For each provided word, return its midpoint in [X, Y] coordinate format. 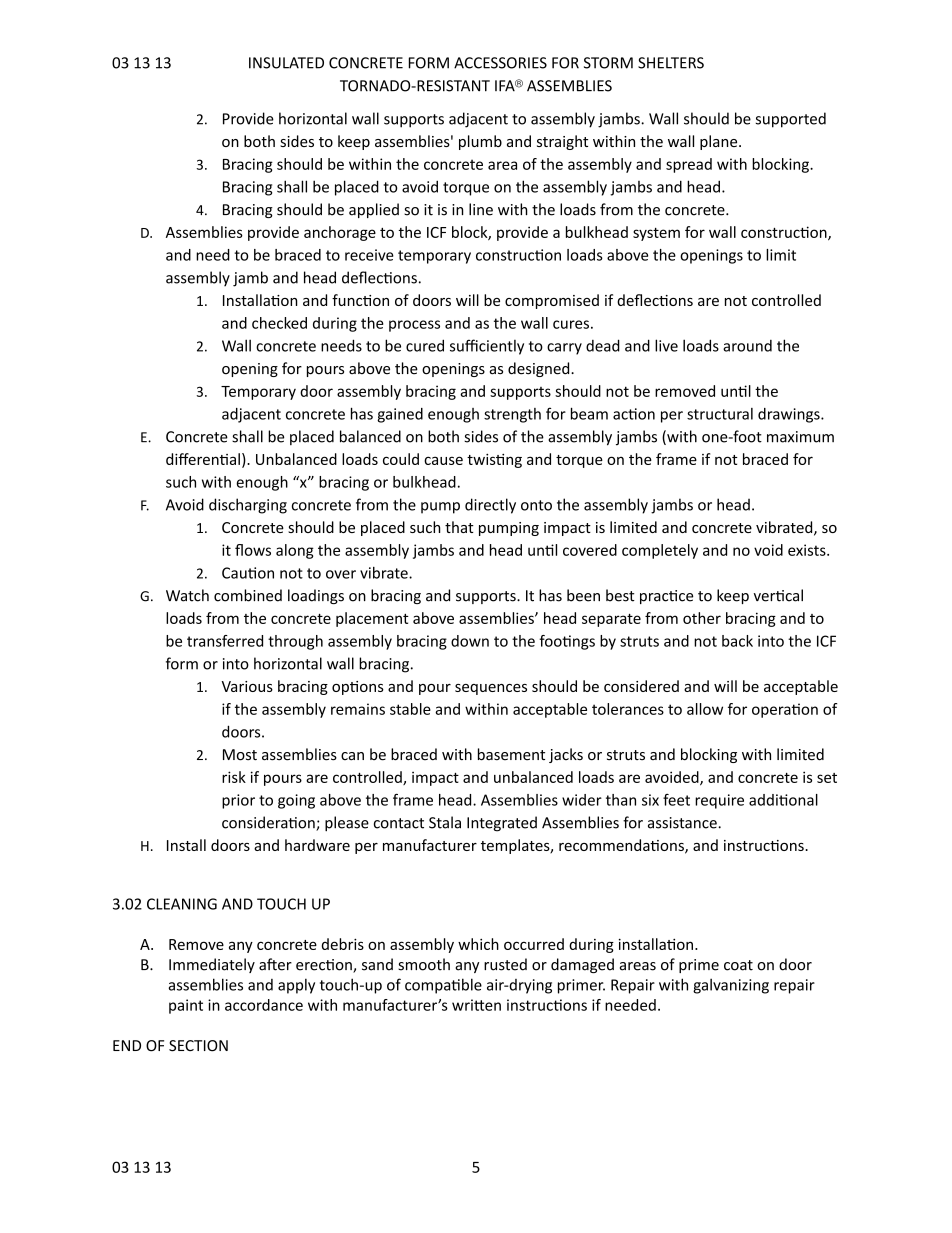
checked [279, 323]
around [747, 346]
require [719, 801]
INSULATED [286, 63]
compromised [552, 301]
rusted [505, 964]
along [295, 551]
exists [808, 550]
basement [511, 754]
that [459, 527]
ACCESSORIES [500, 63]
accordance [264, 1005]
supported [791, 120]
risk [234, 777]
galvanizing [731, 986]
